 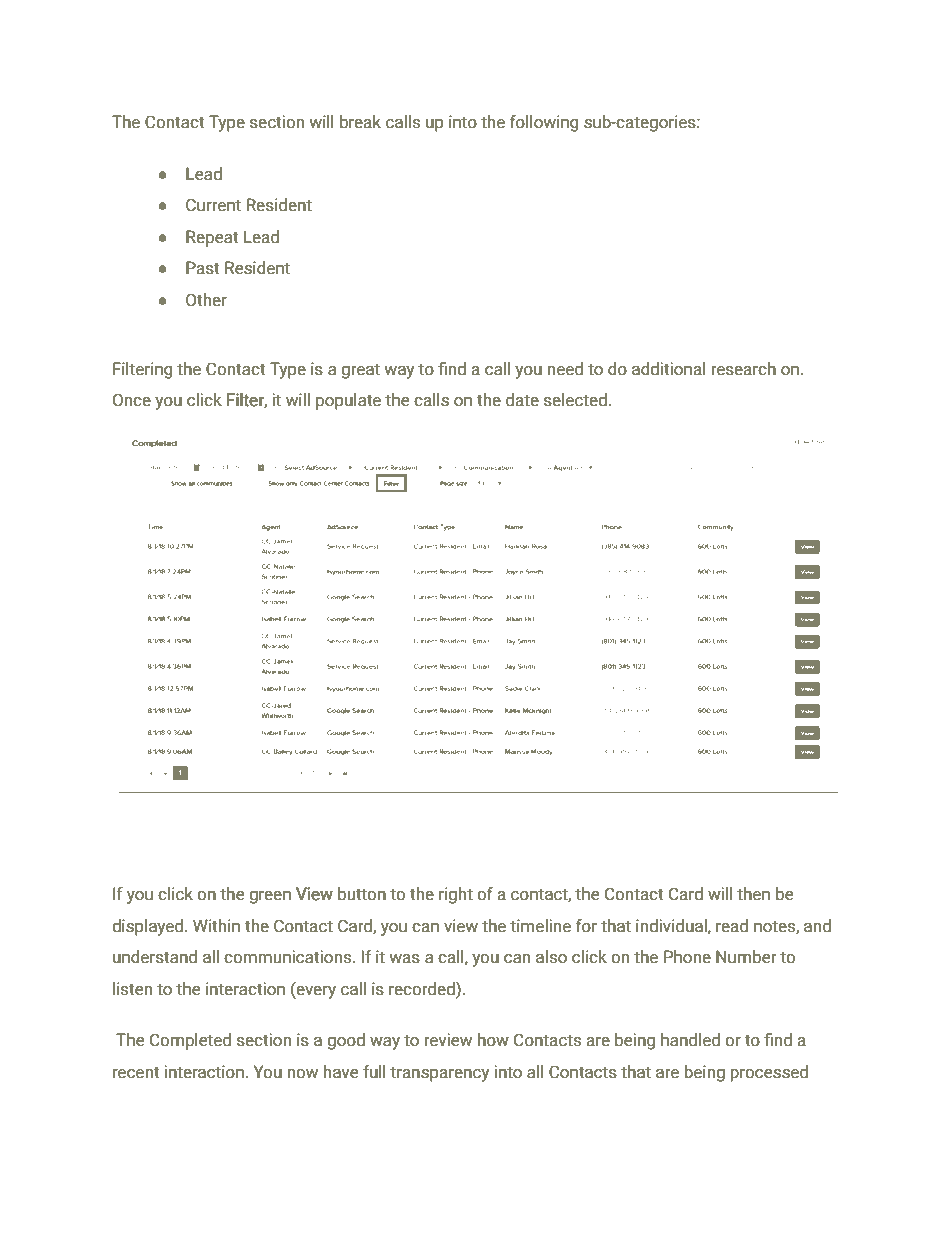 I want to click on following, so click(x=544, y=123).
